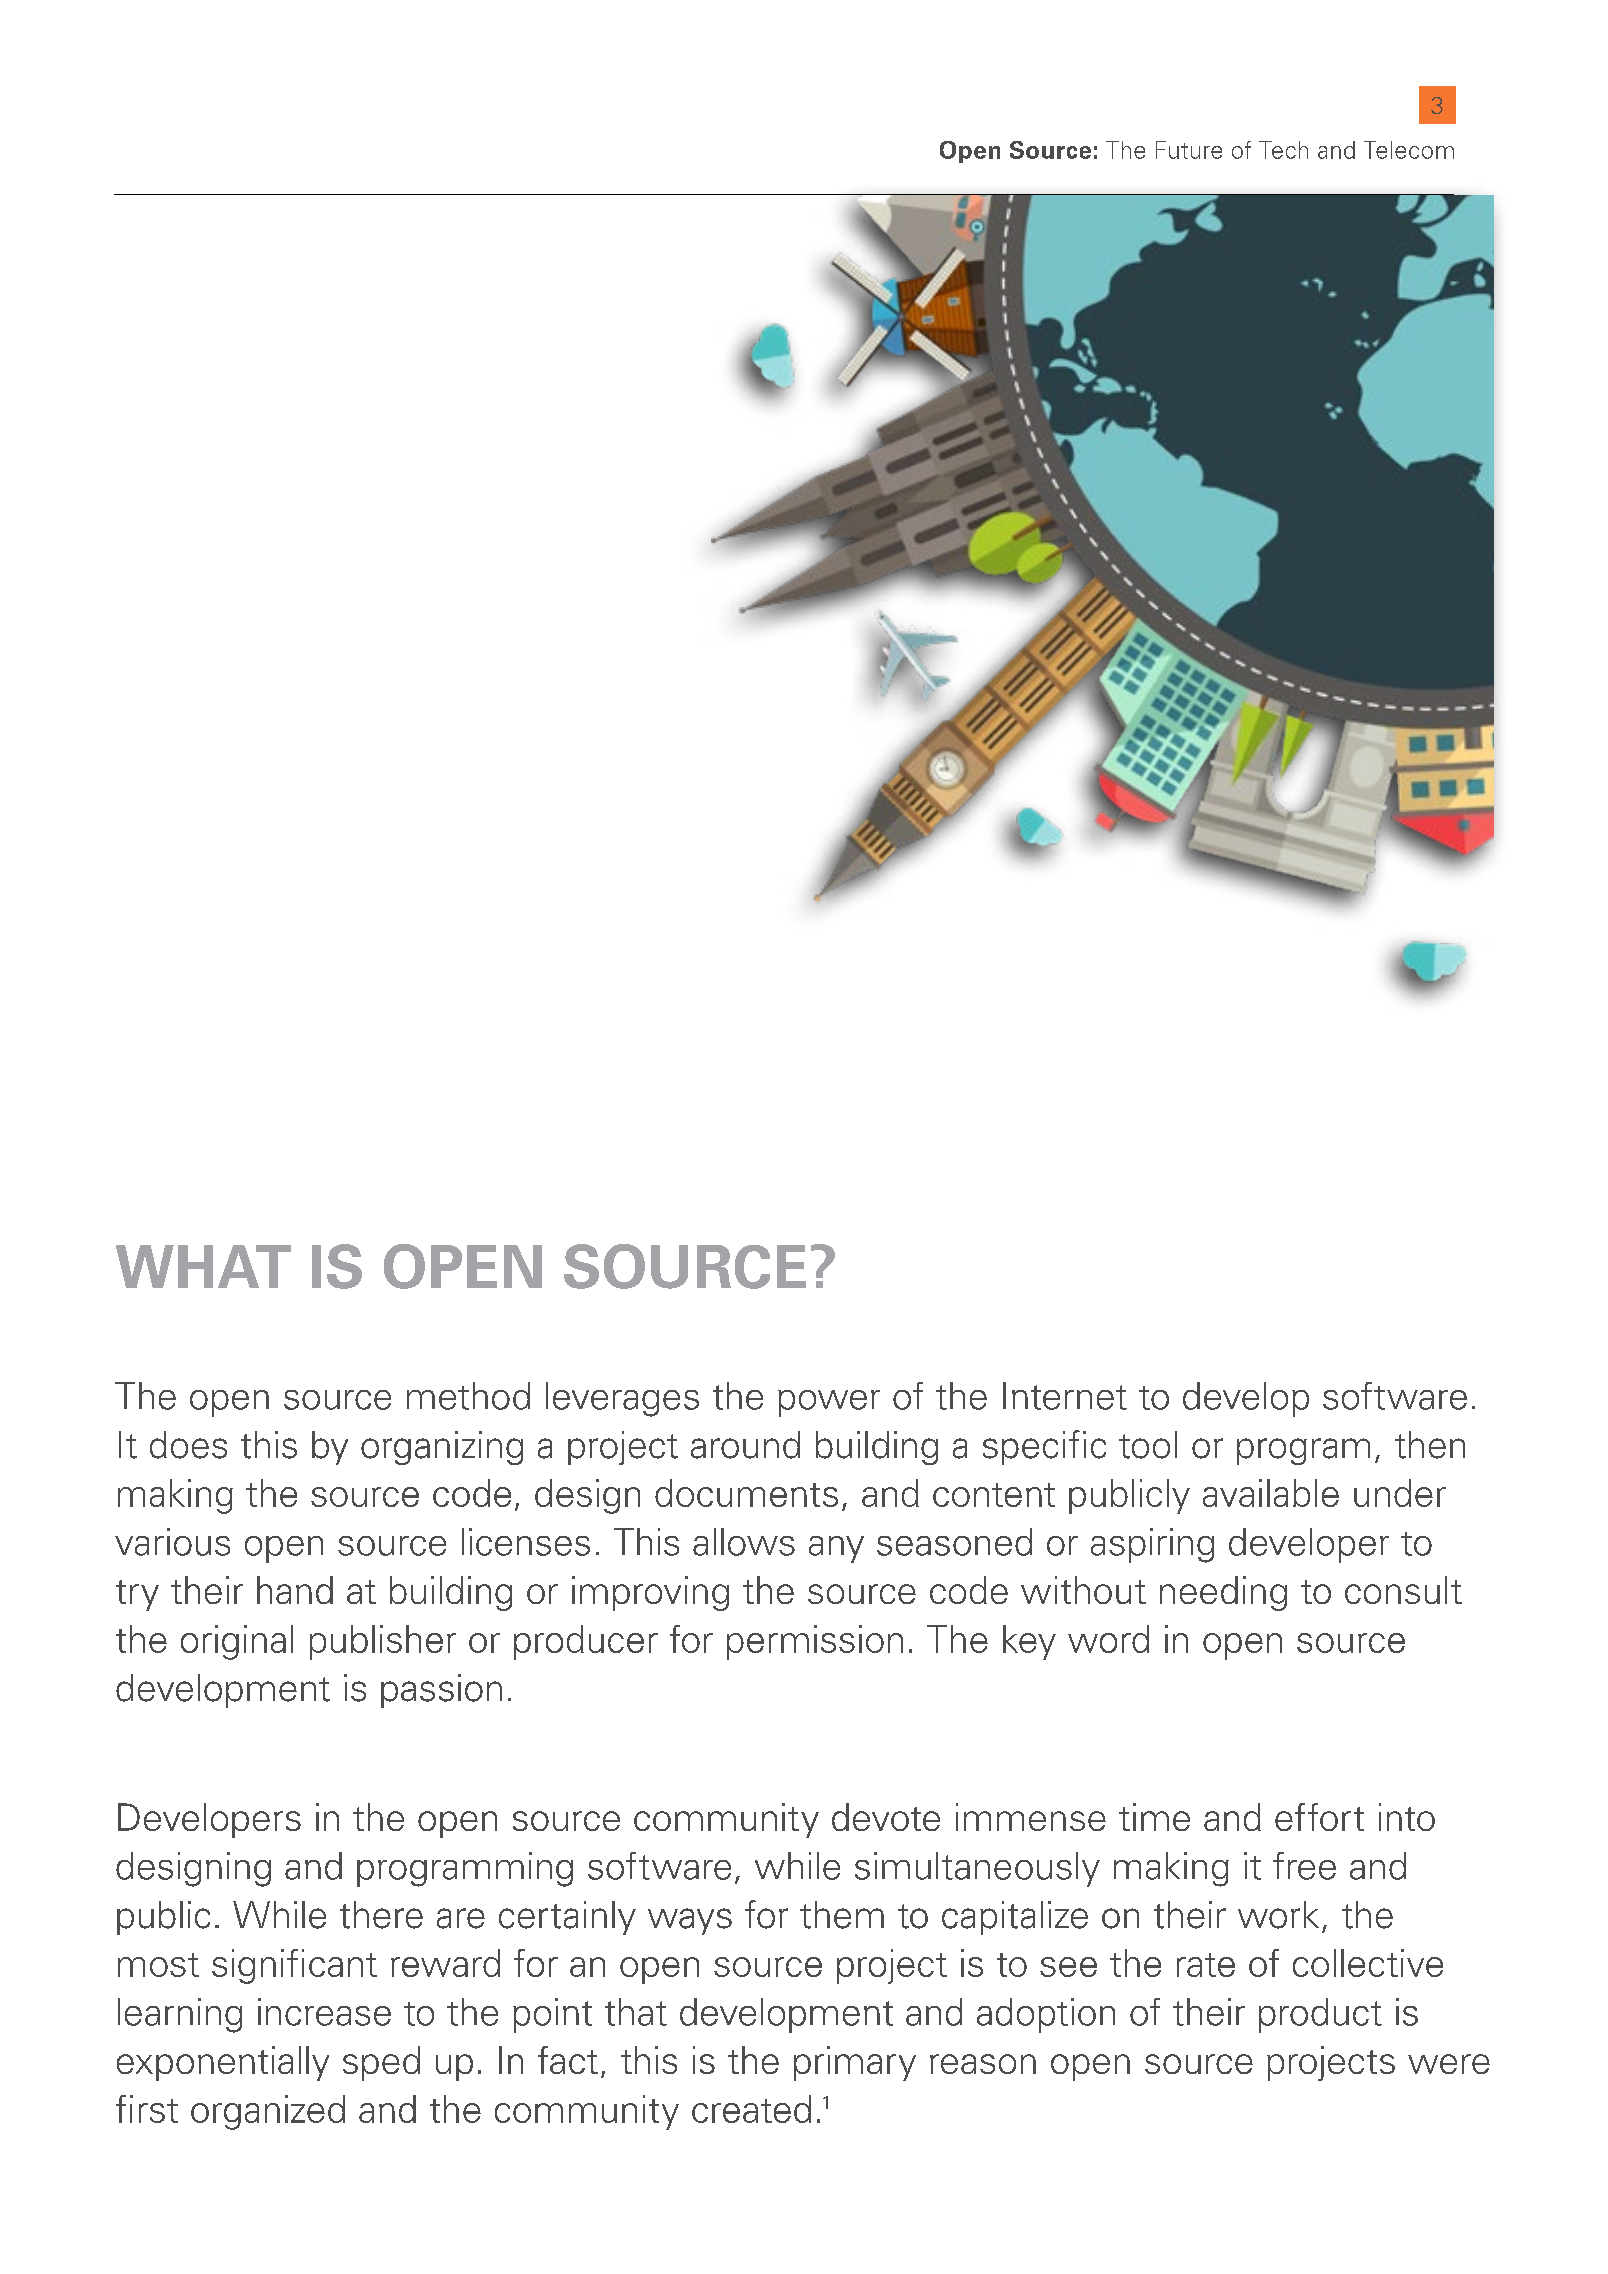  What do you see at coordinates (1320, 2015) in the screenshot?
I see `product` at bounding box center [1320, 2015].
